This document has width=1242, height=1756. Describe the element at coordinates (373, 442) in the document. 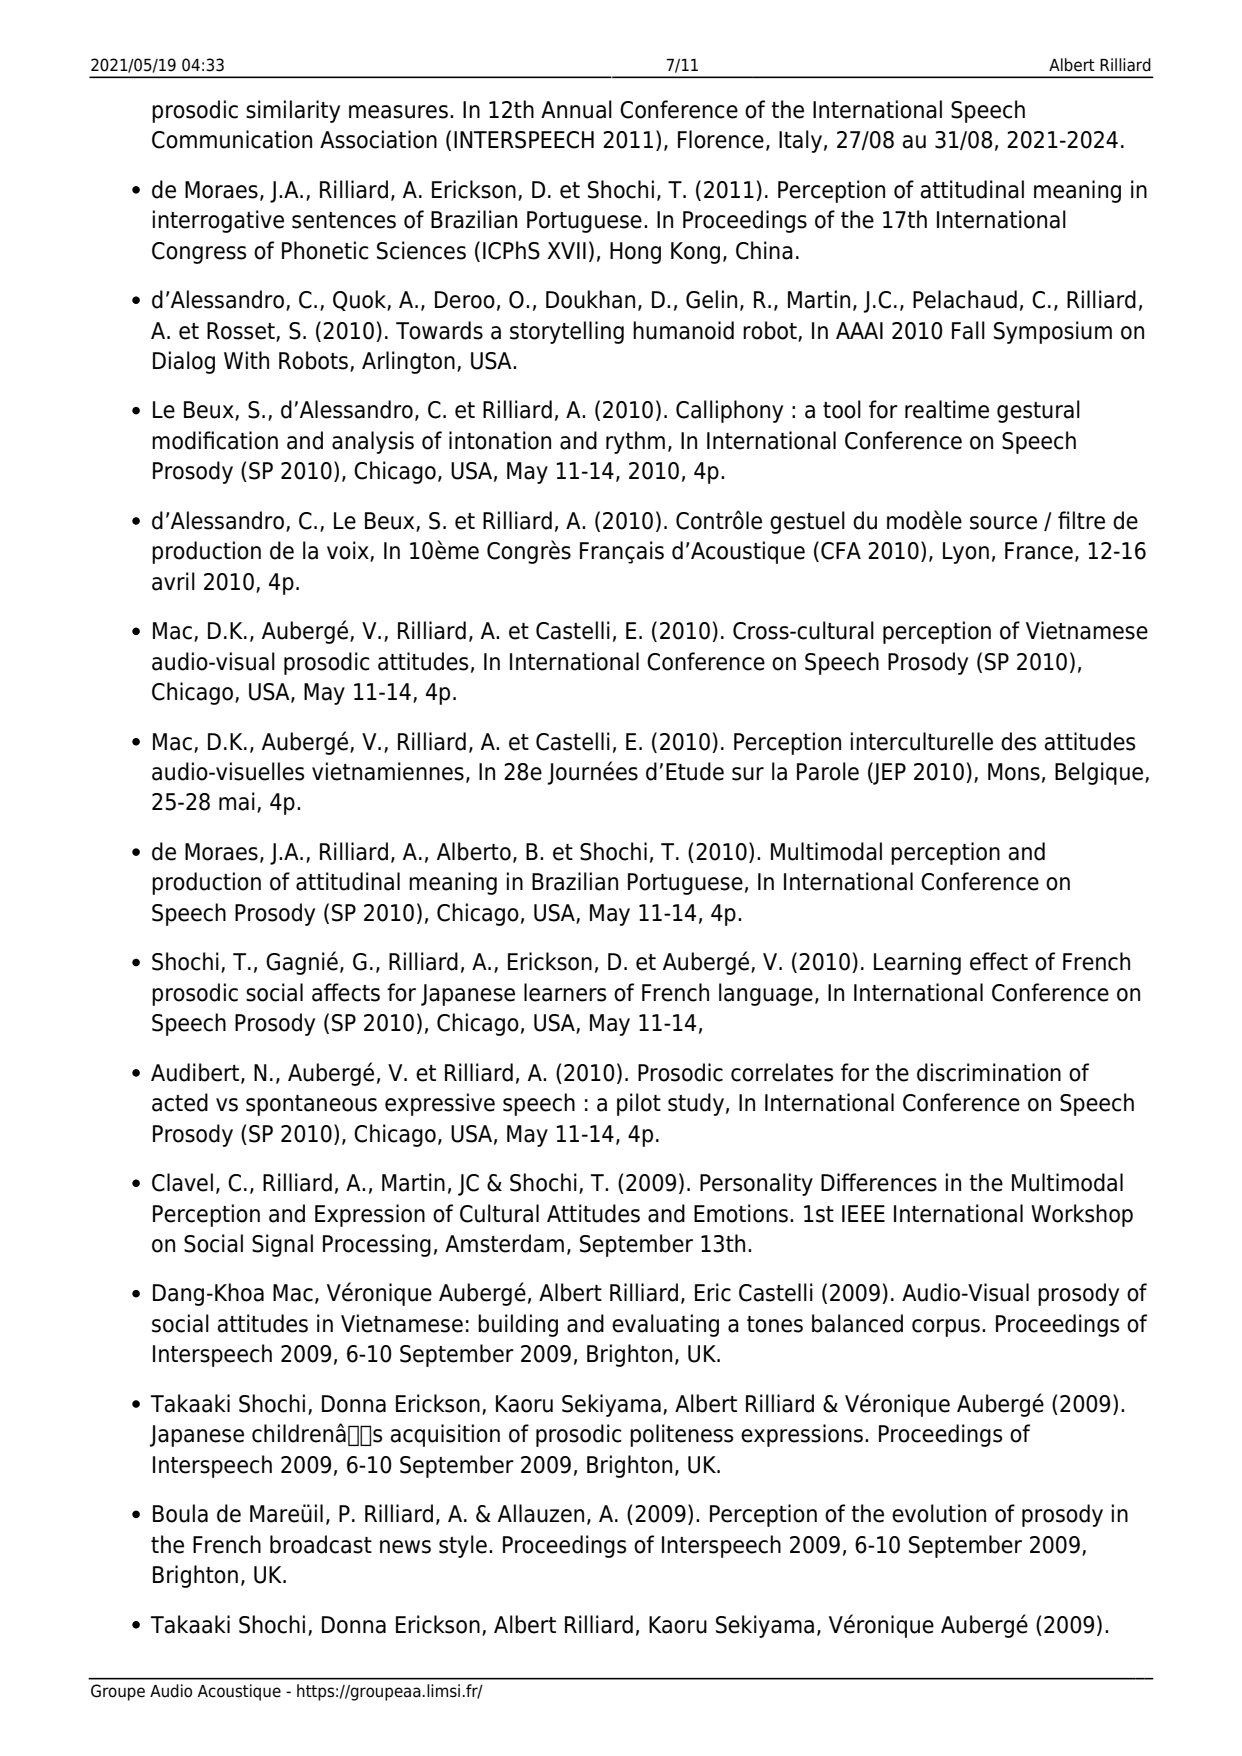

I see `analysis` at that location.
